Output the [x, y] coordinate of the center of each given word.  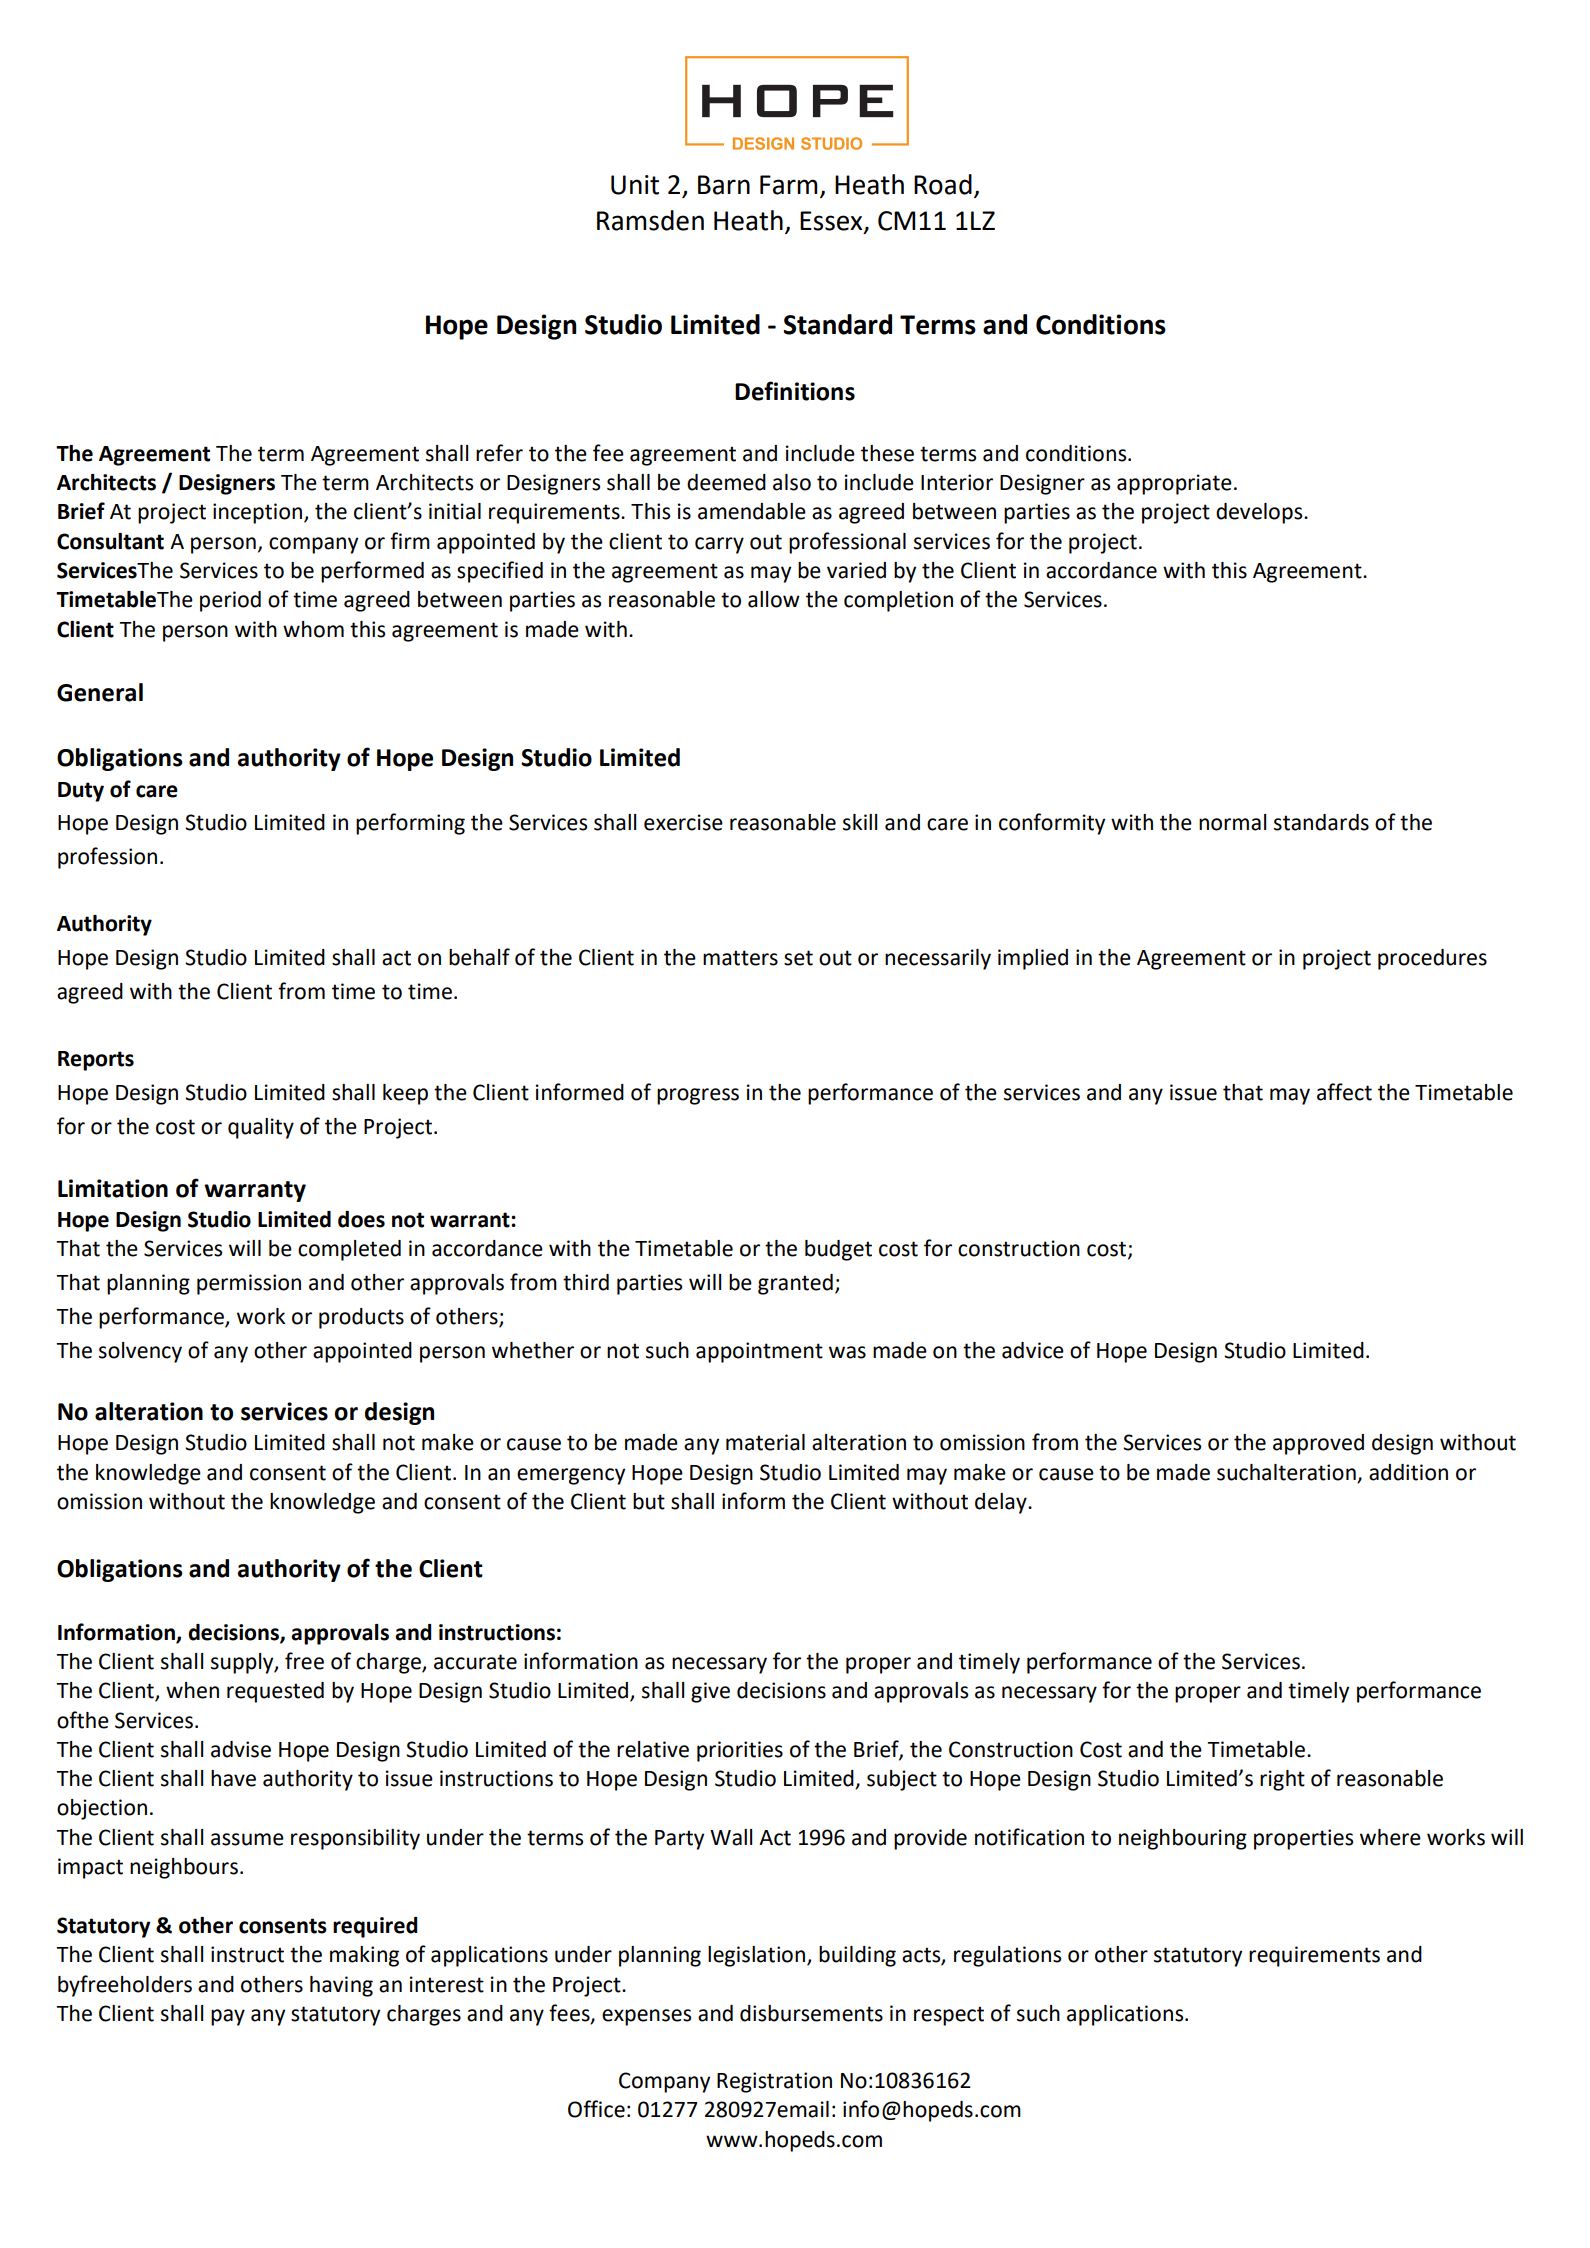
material [765, 1442]
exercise [683, 822]
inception [259, 513]
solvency [140, 1352]
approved [1318, 1444]
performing [410, 824]
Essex [832, 221]
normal [1232, 822]
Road [943, 184]
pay [228, 2017]
